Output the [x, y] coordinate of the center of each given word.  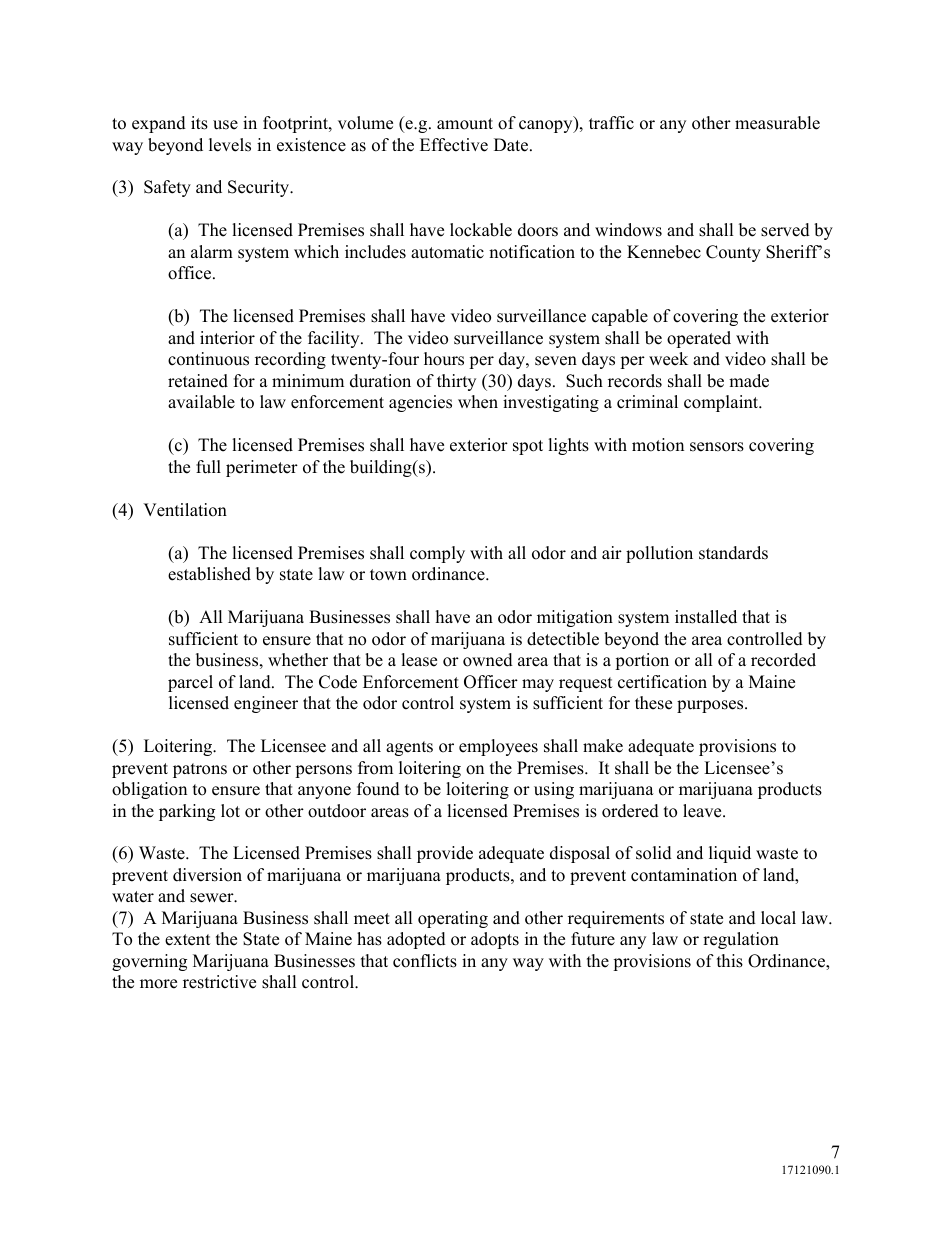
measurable [777, 123]
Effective [454, 145]
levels [230, 145]
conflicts [425, 961]
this [730, 961]
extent [188, 940]
